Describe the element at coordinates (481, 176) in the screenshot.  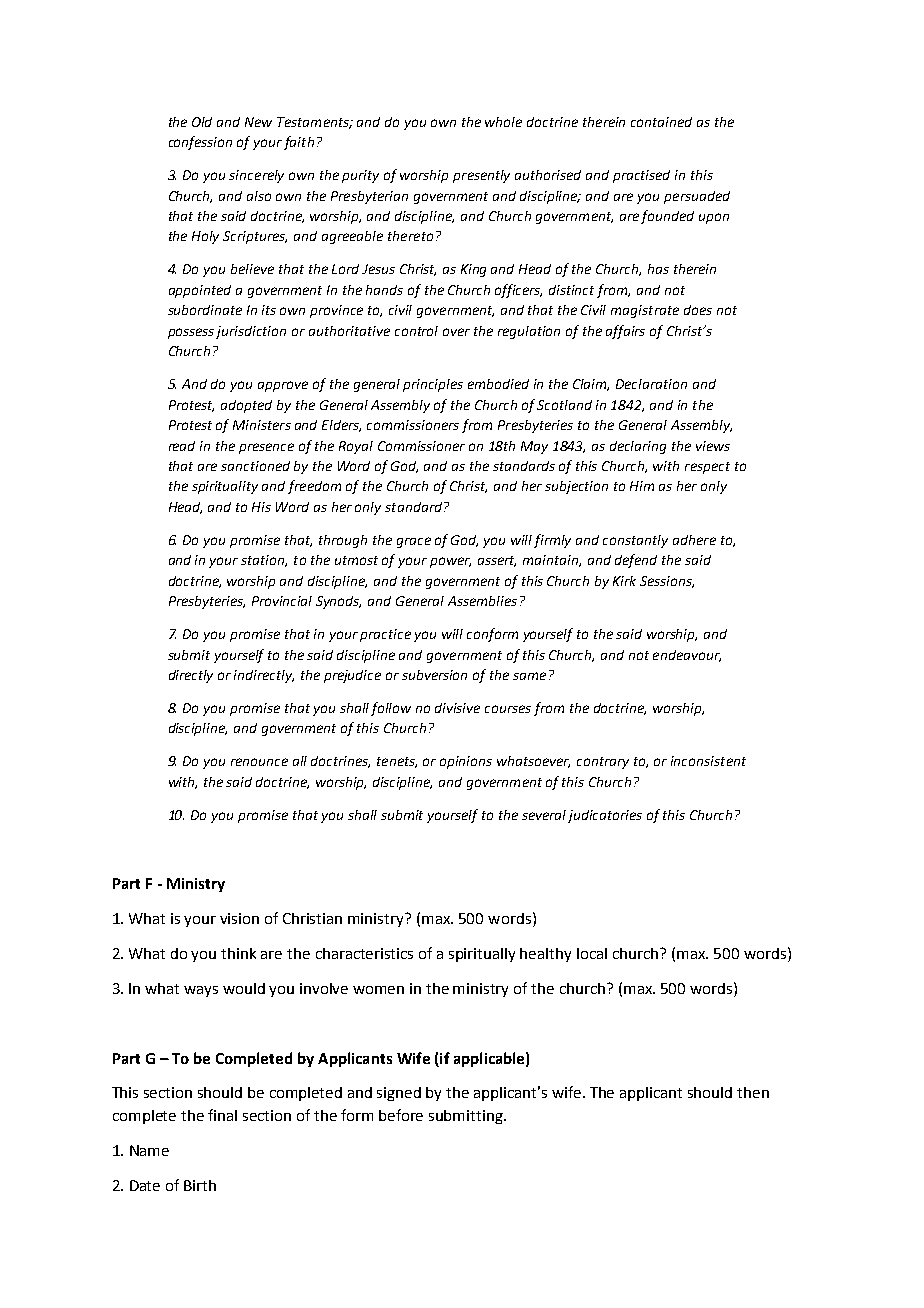
I see `presently` at that location.
